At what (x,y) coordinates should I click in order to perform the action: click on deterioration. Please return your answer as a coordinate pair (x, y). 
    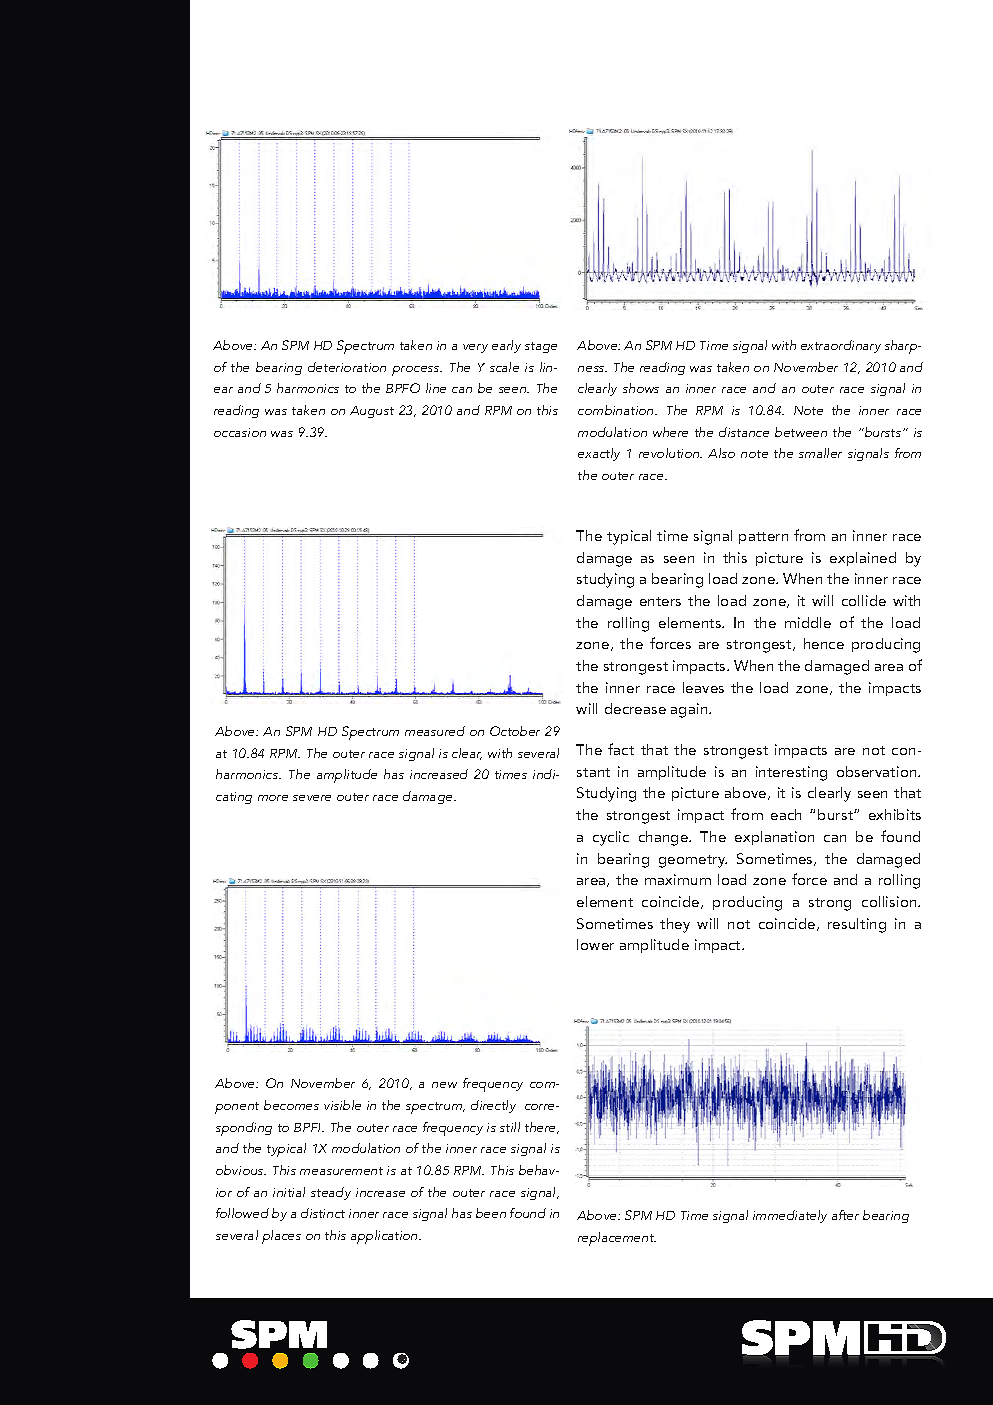
    Looking at the image, I should click on (347, 367).
